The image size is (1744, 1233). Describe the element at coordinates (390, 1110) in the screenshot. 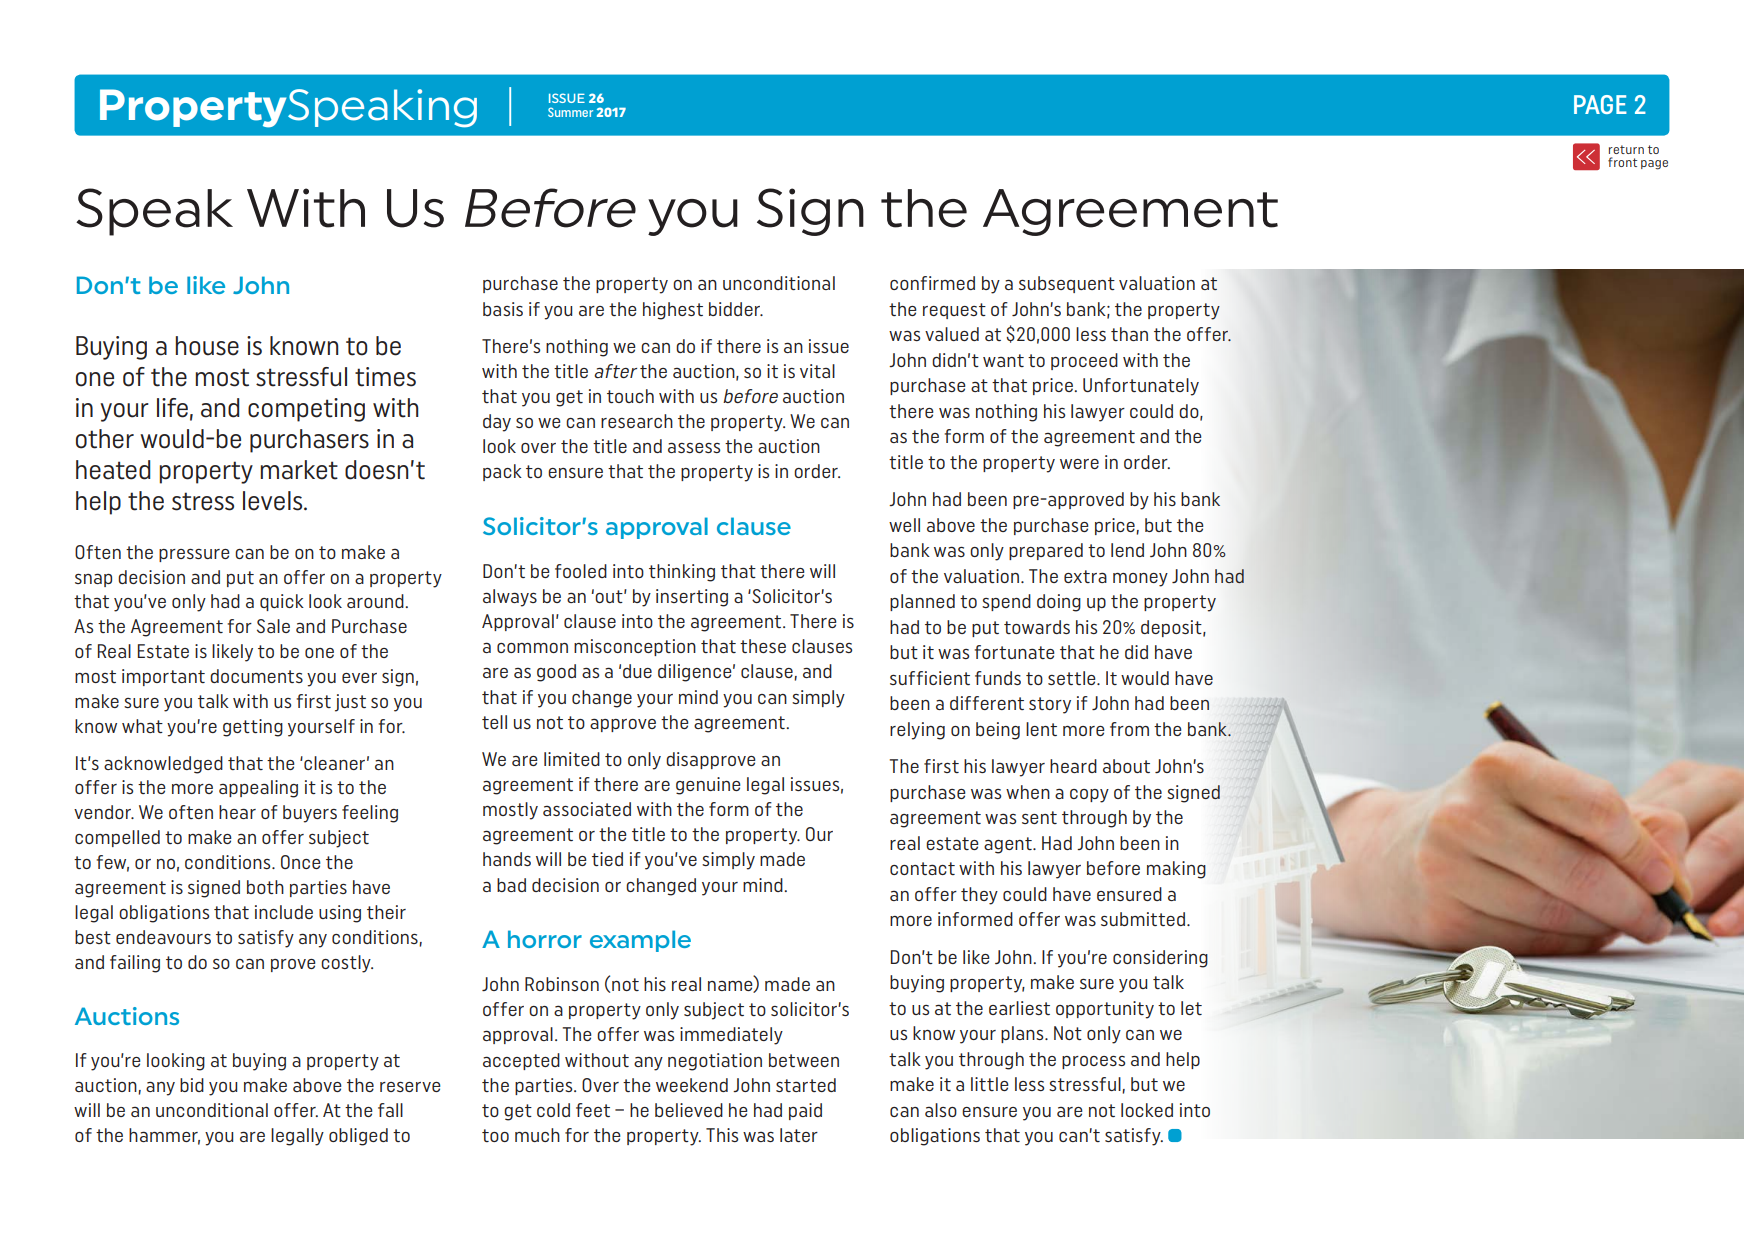

I see `fall` at that location.
